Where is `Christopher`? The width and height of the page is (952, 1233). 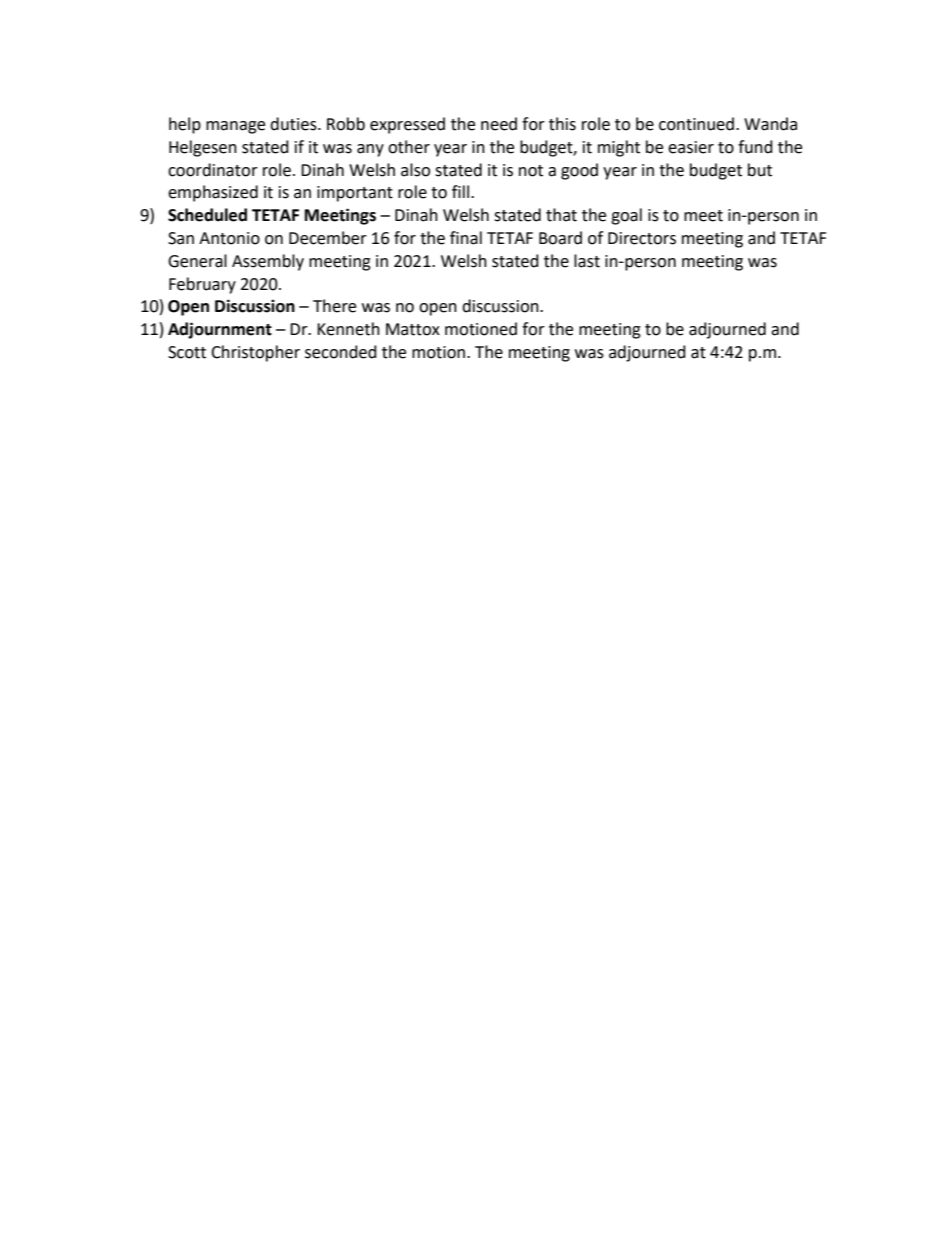
Christopher is located at coordinates (255, 353).
